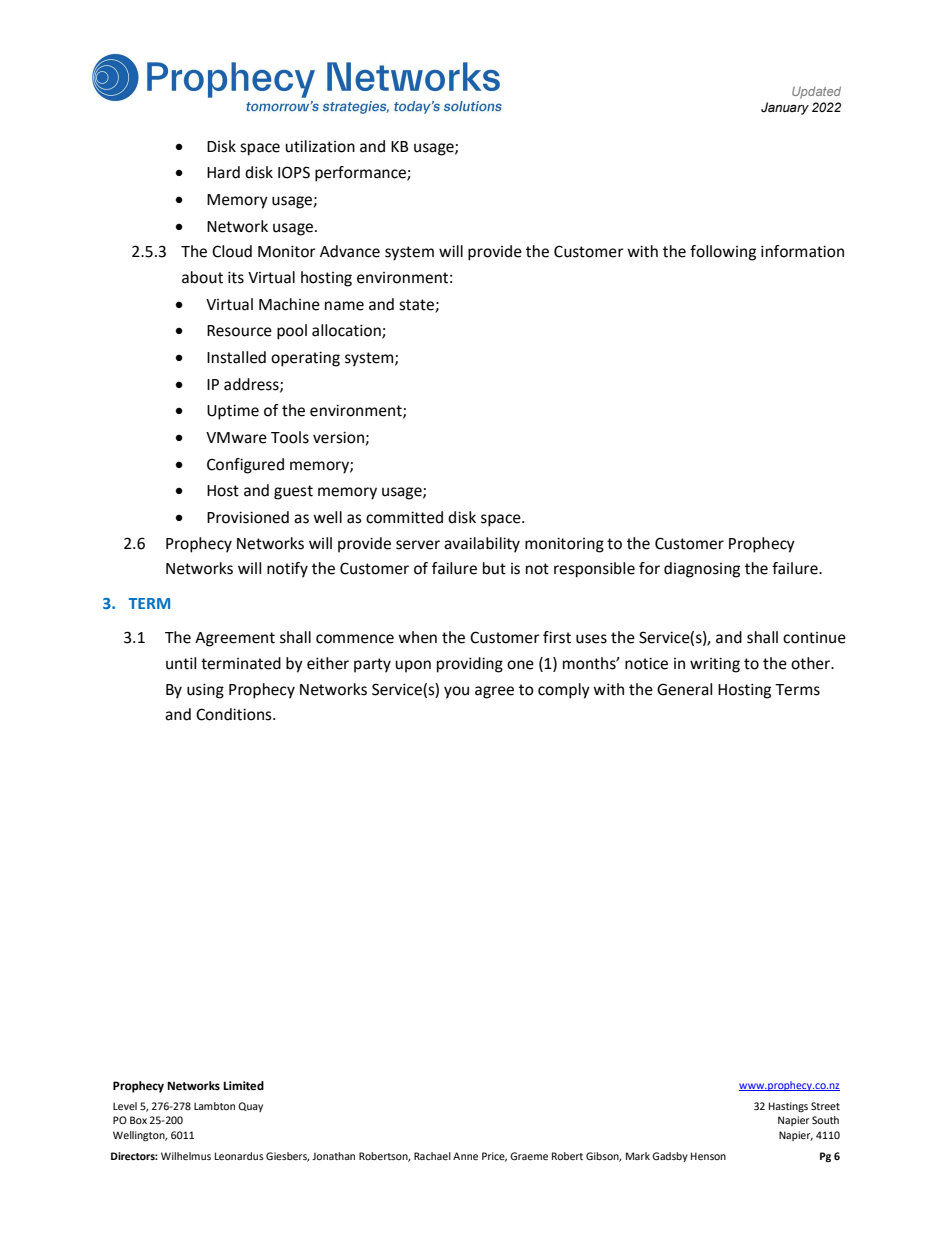  What do you see at coordinates (470, 665) in the document?
I see `providing` at bounding box center [470, 665].
